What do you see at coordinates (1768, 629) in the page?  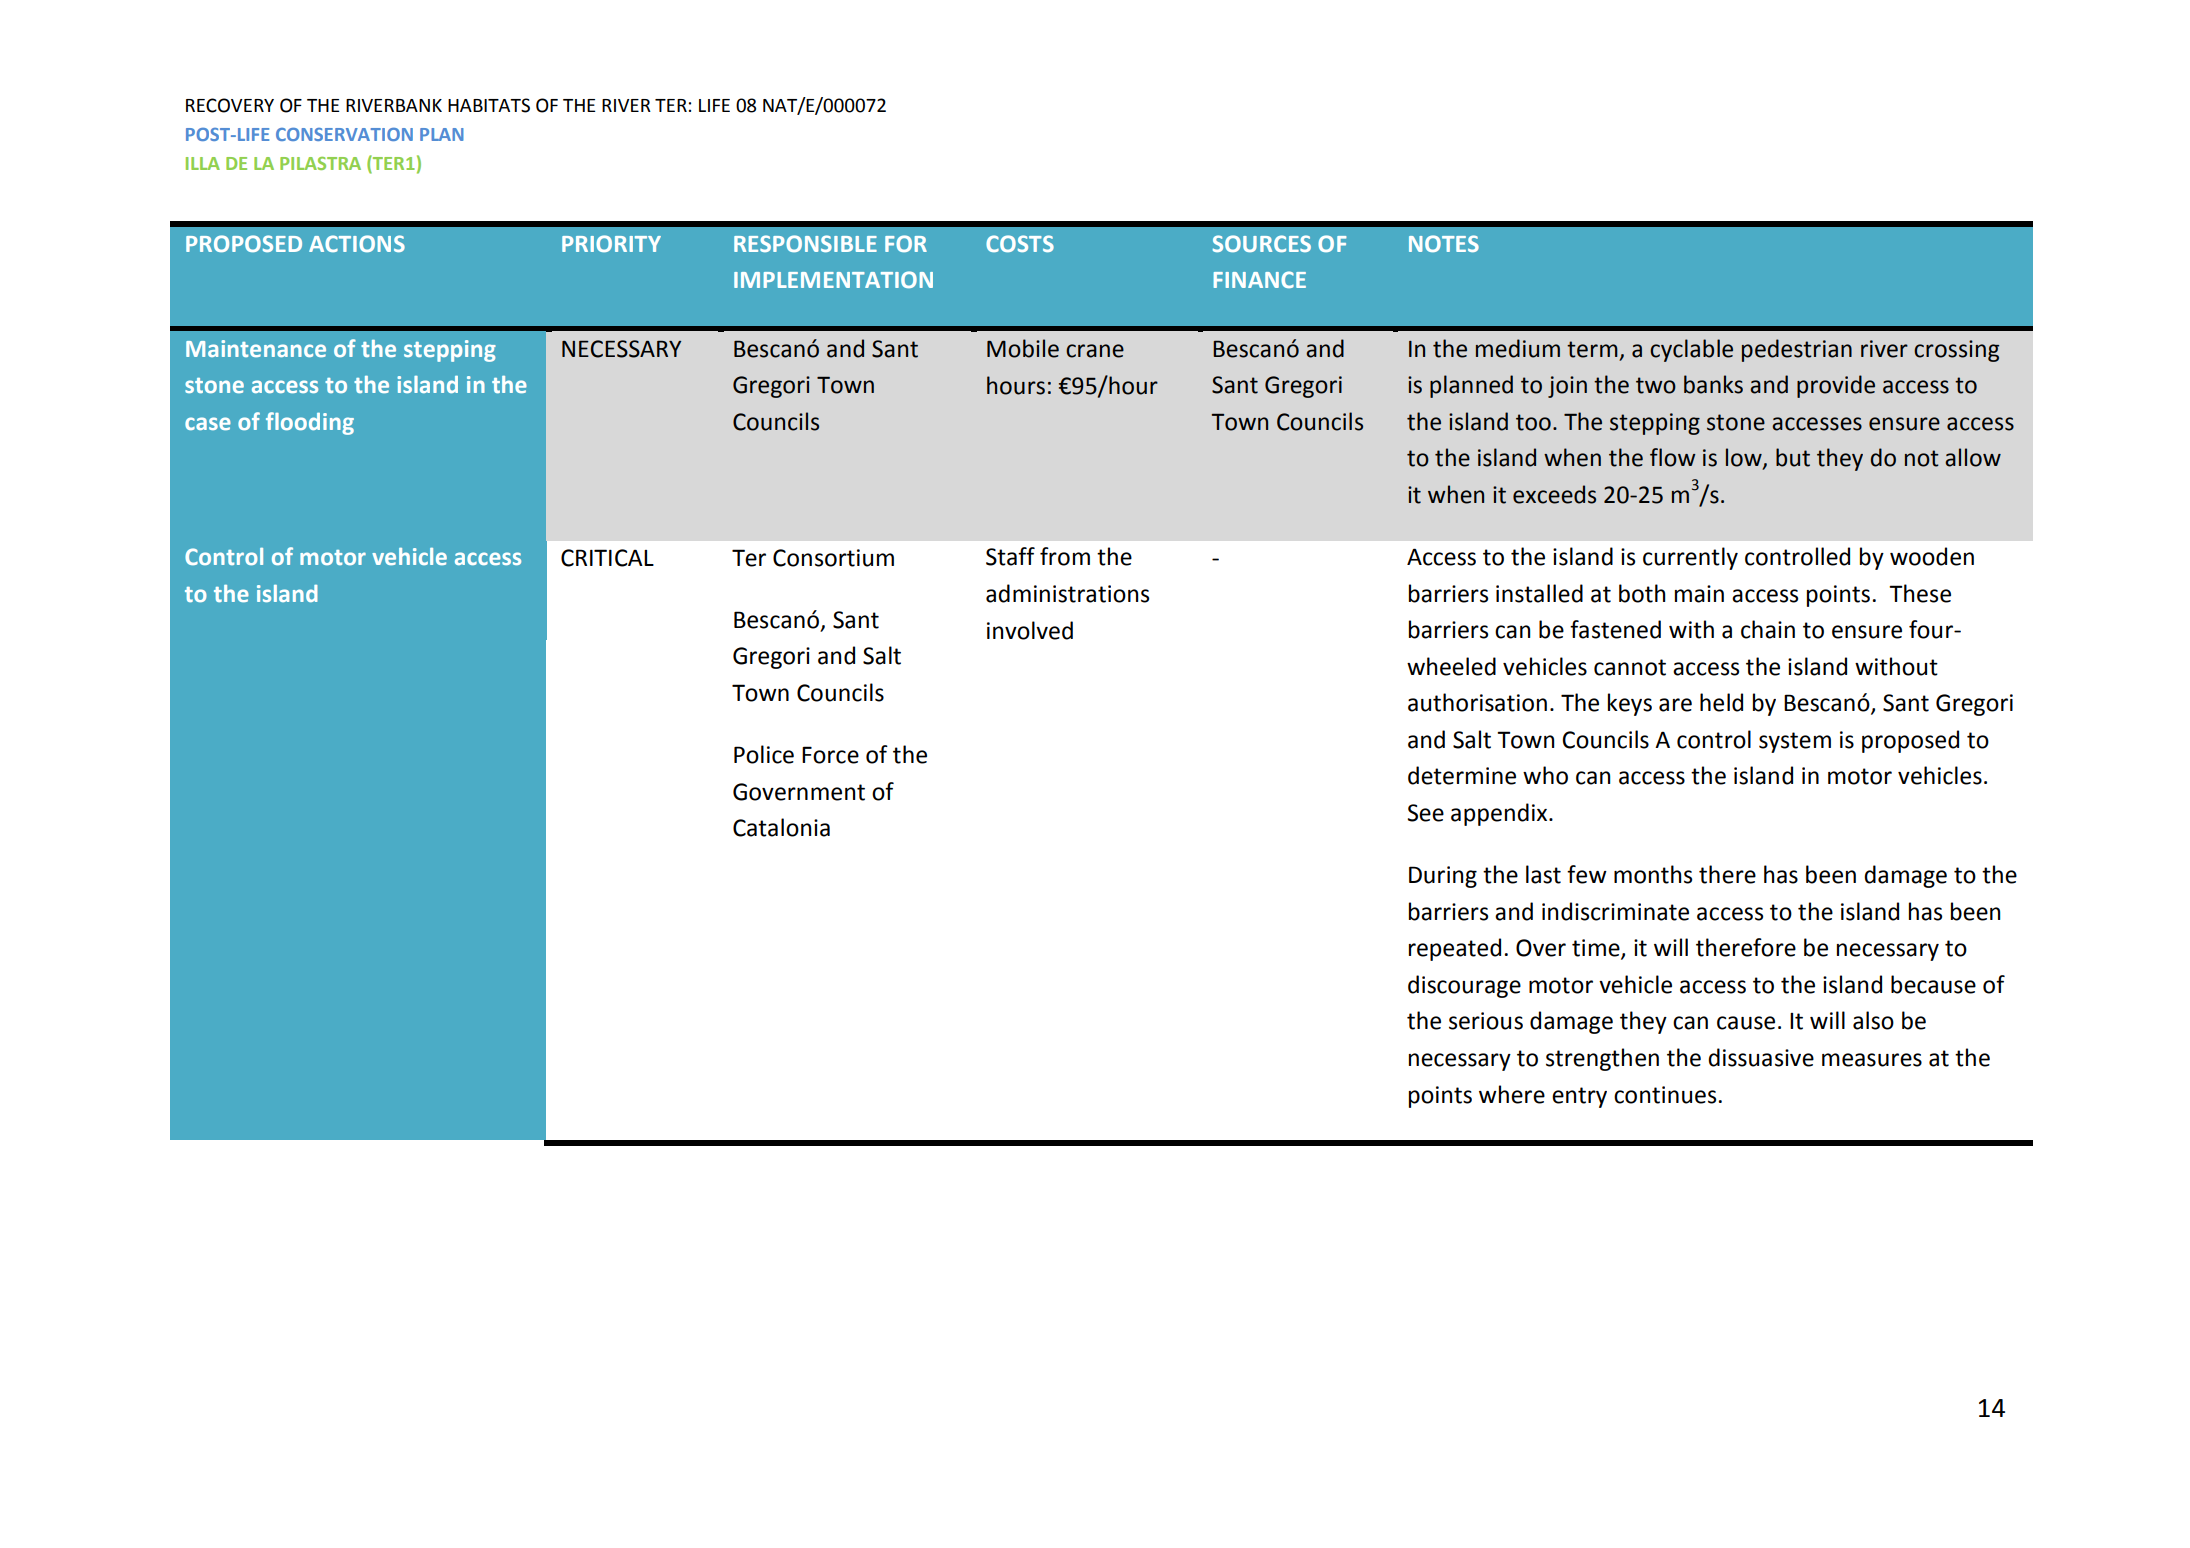 I see `chain` at bounding box center [1768, 629].
